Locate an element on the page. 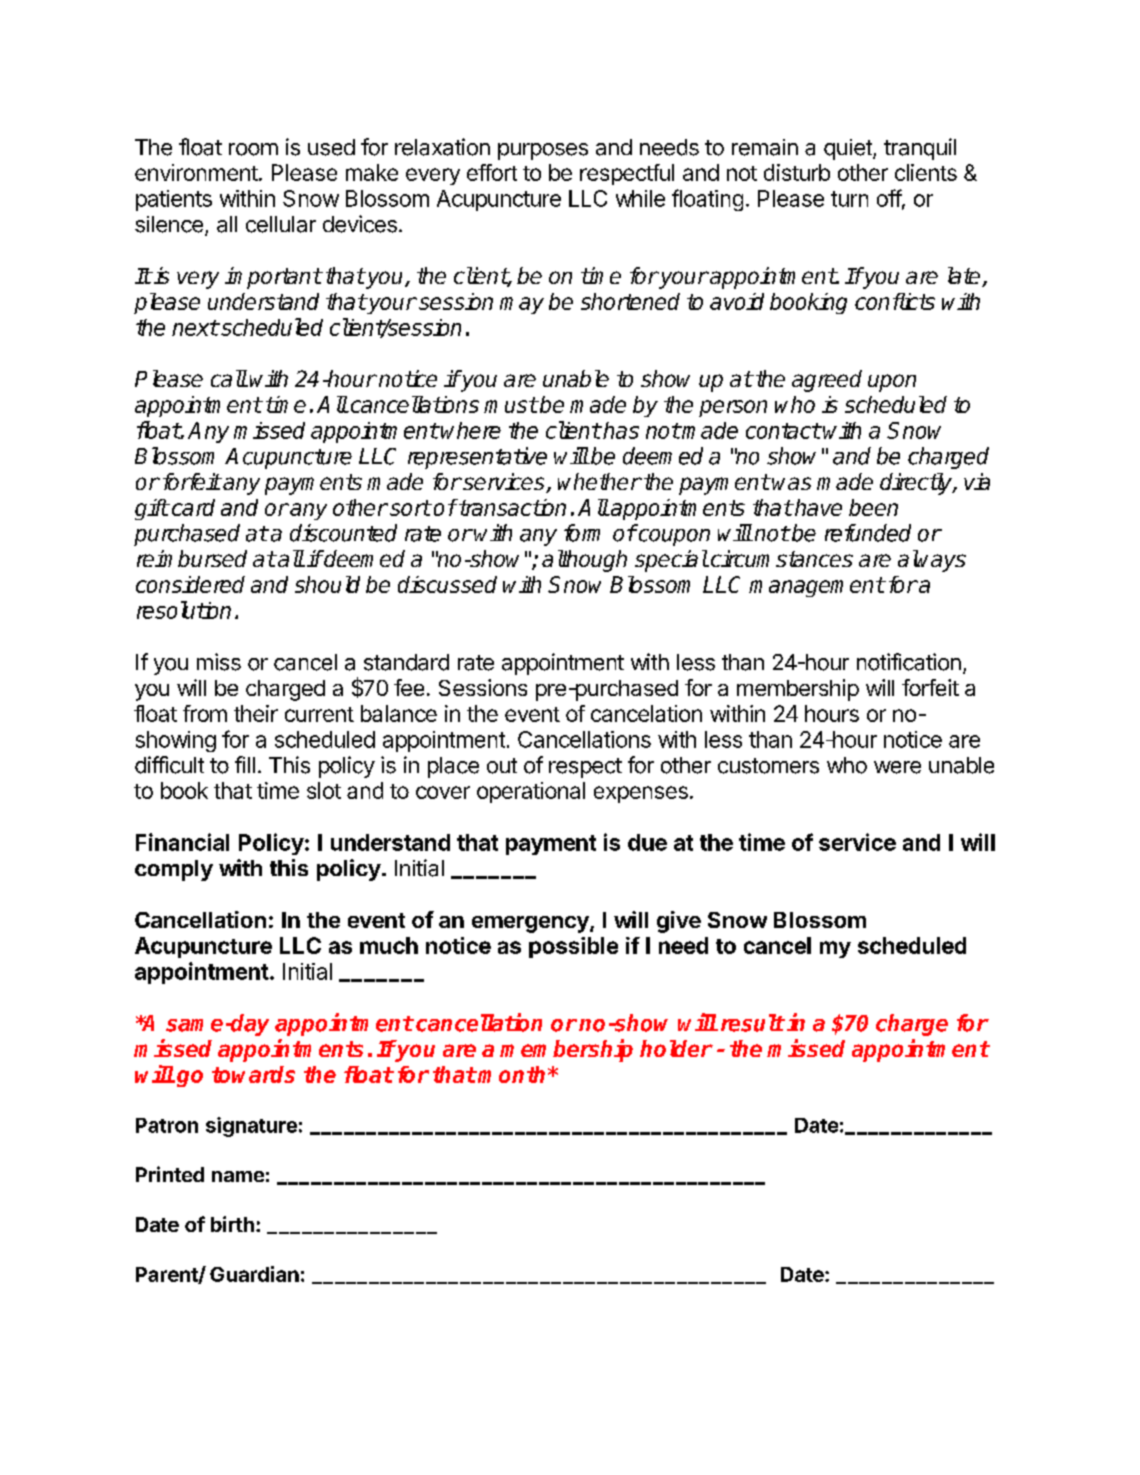 This document has width=1140, height=1475. refunded is located at coordinates (868, 533).
